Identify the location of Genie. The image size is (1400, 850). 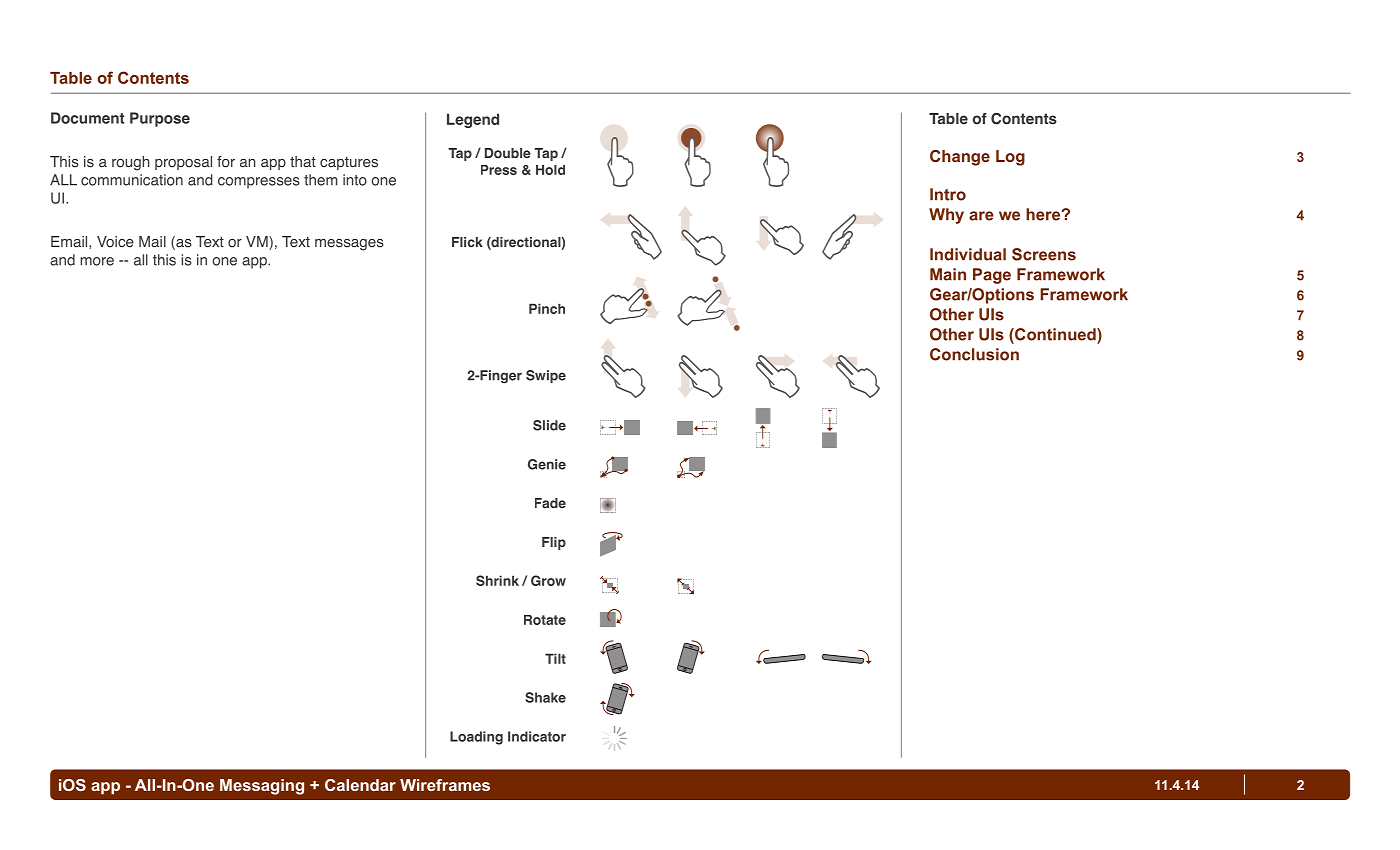
(547, 464).
